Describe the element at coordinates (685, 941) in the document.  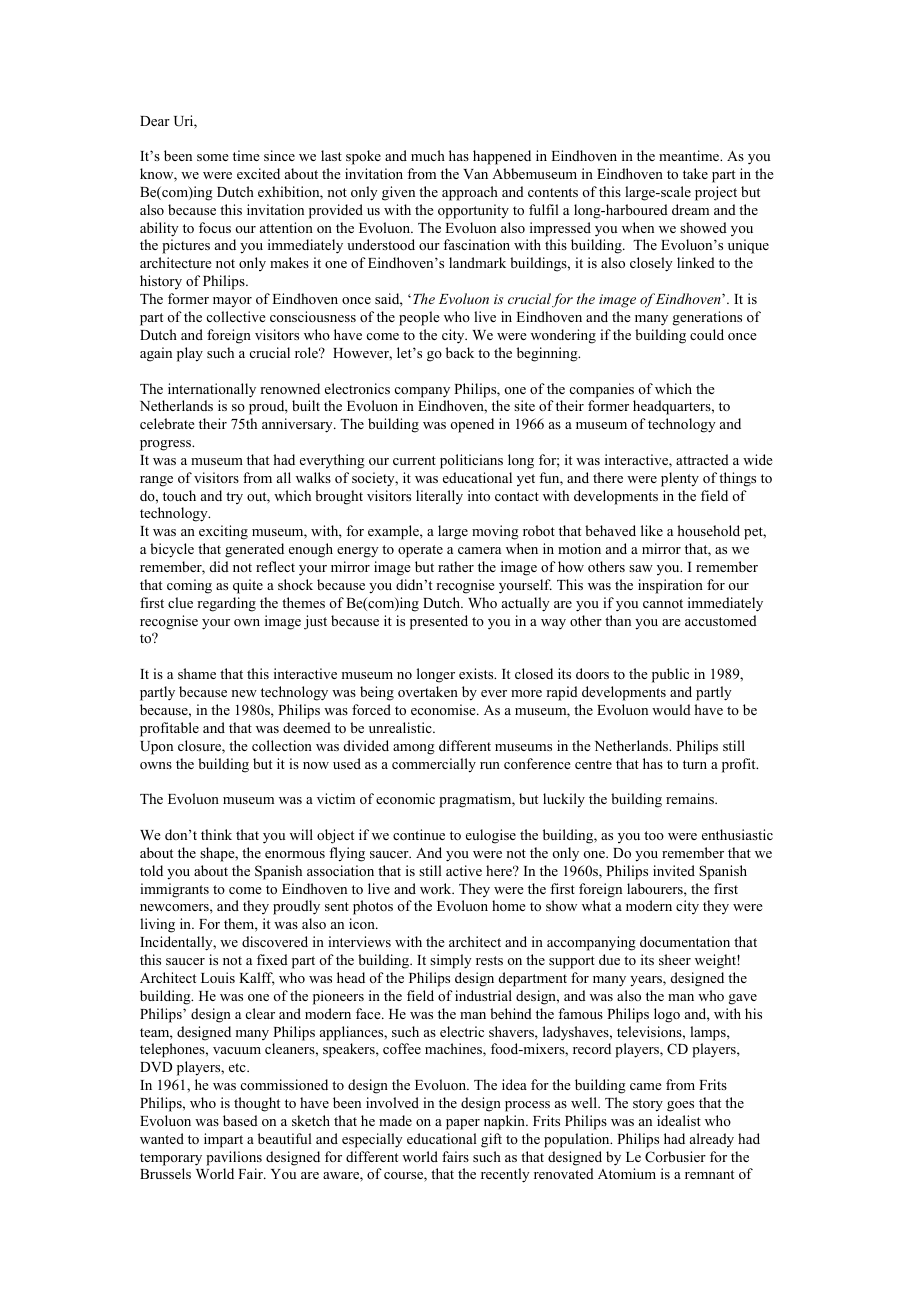
I see `documentation` at that location.
